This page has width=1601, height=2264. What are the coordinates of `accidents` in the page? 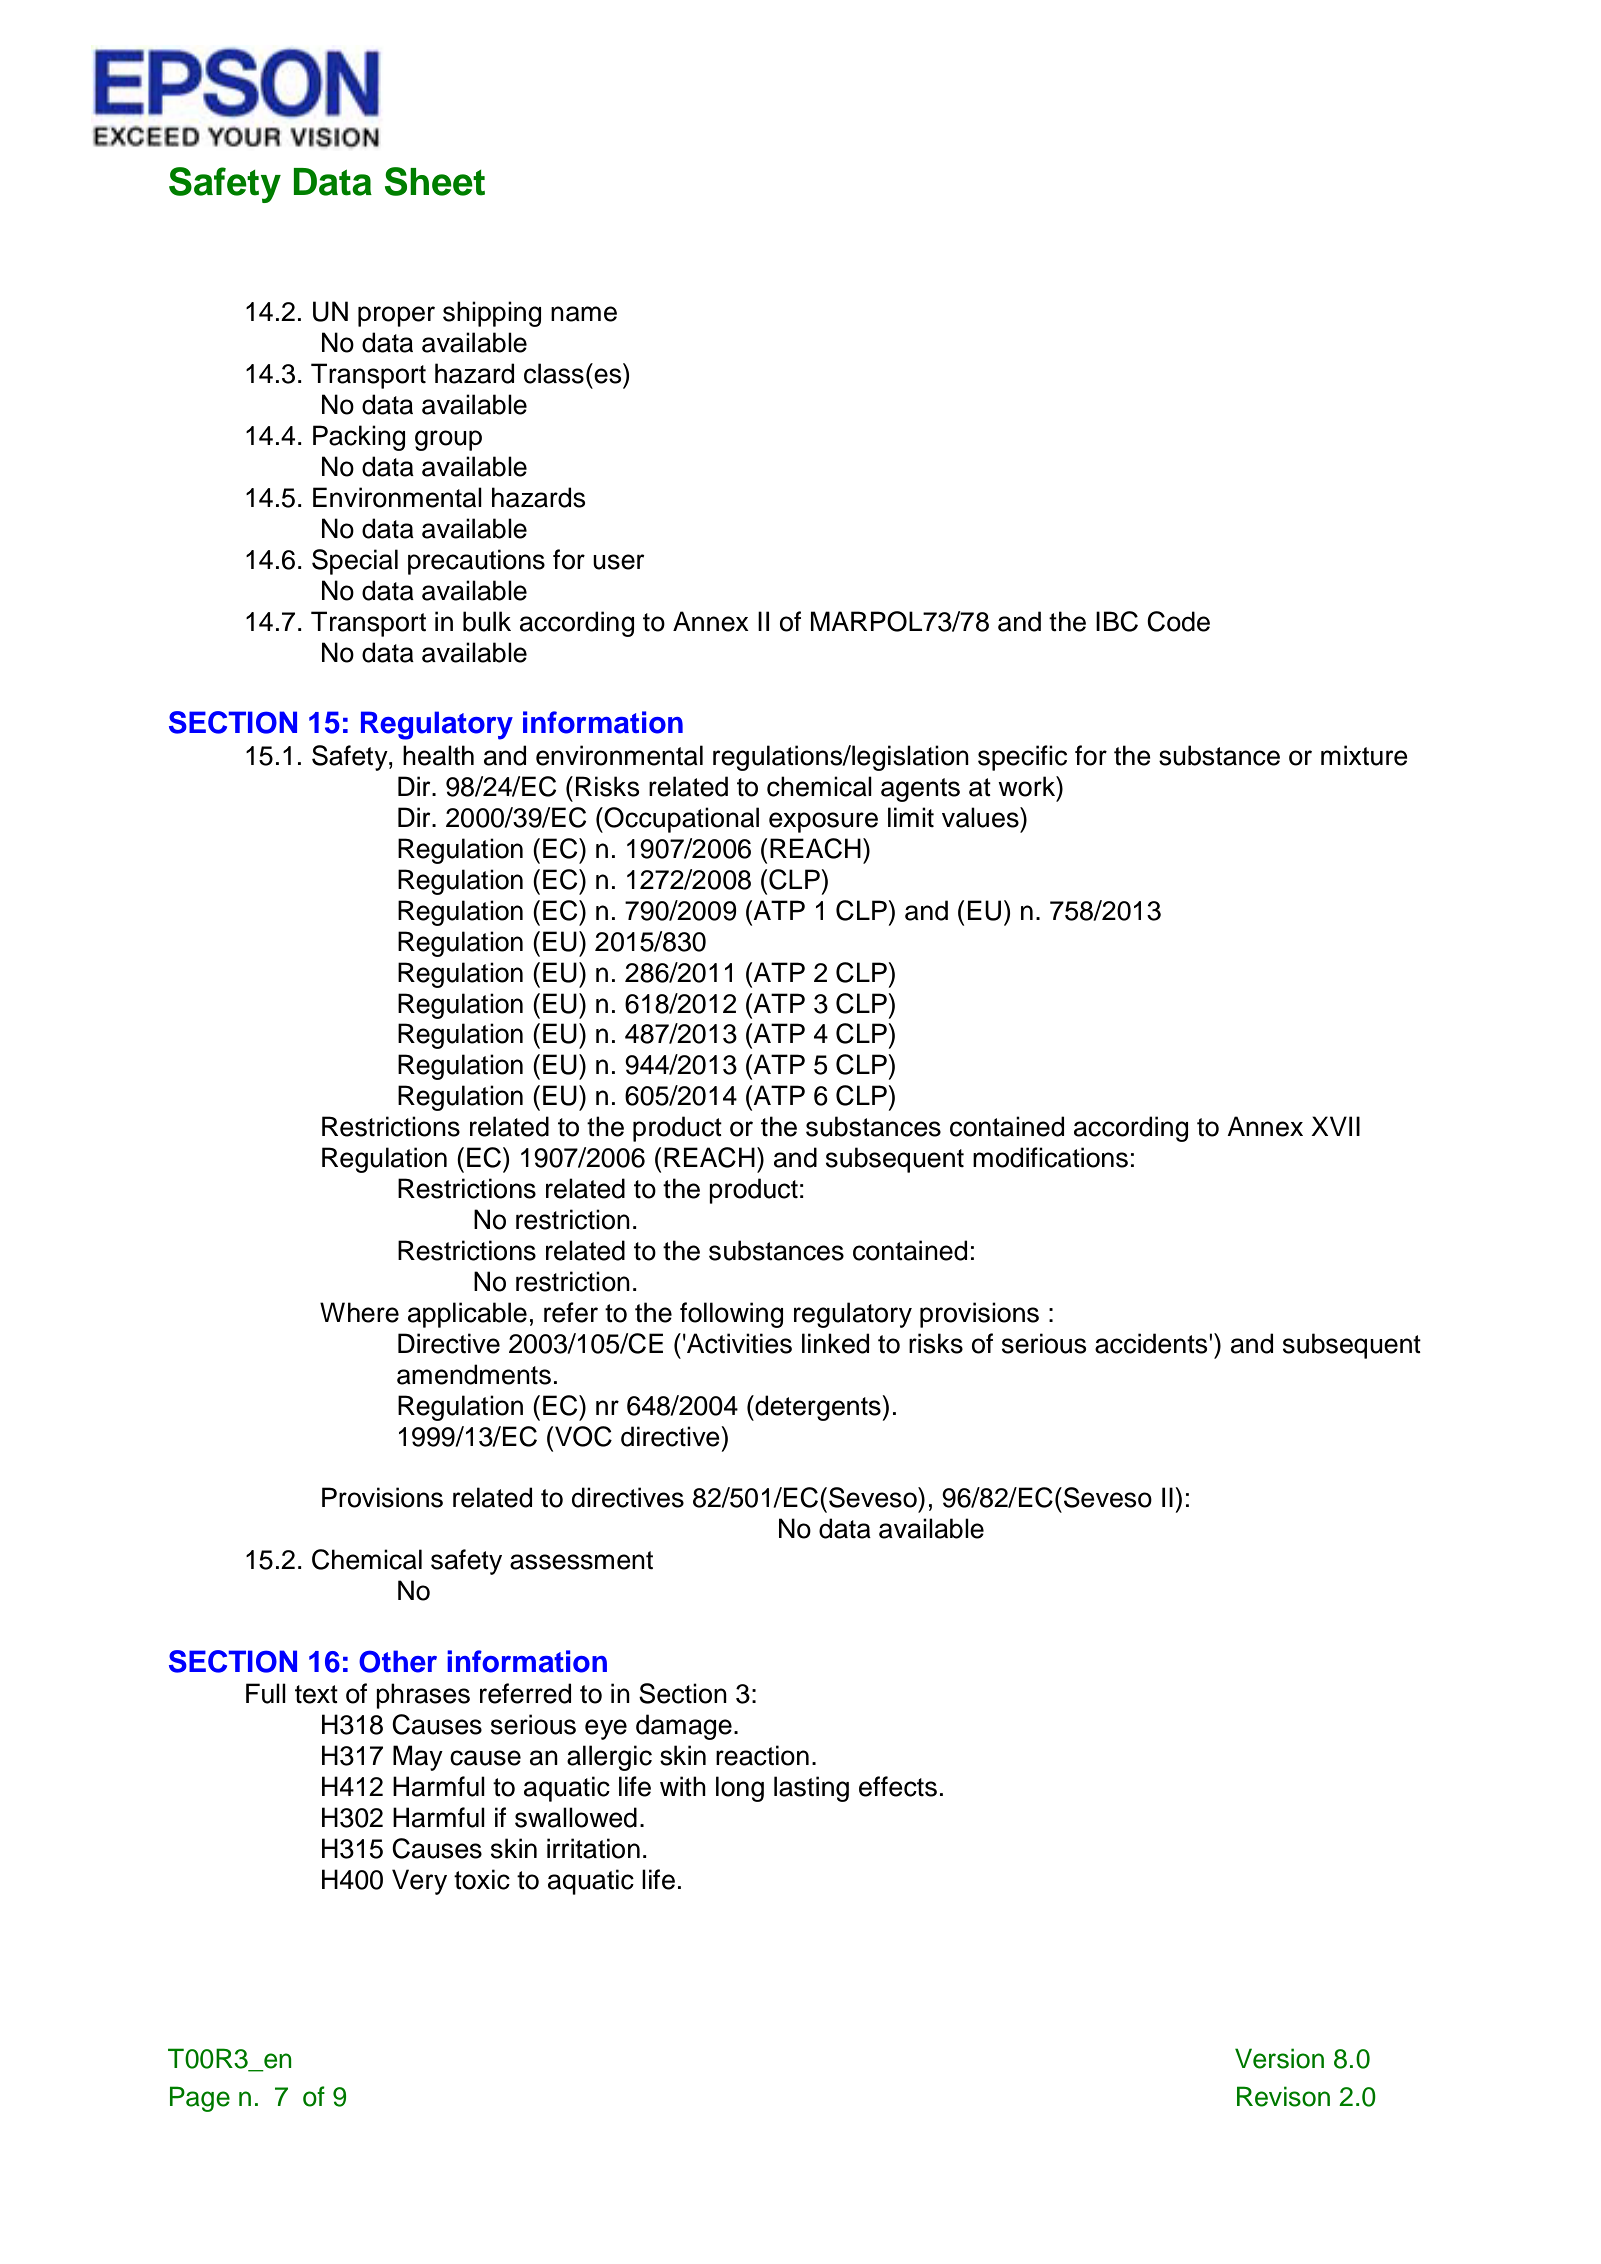 It's located at (1152, 1343).
